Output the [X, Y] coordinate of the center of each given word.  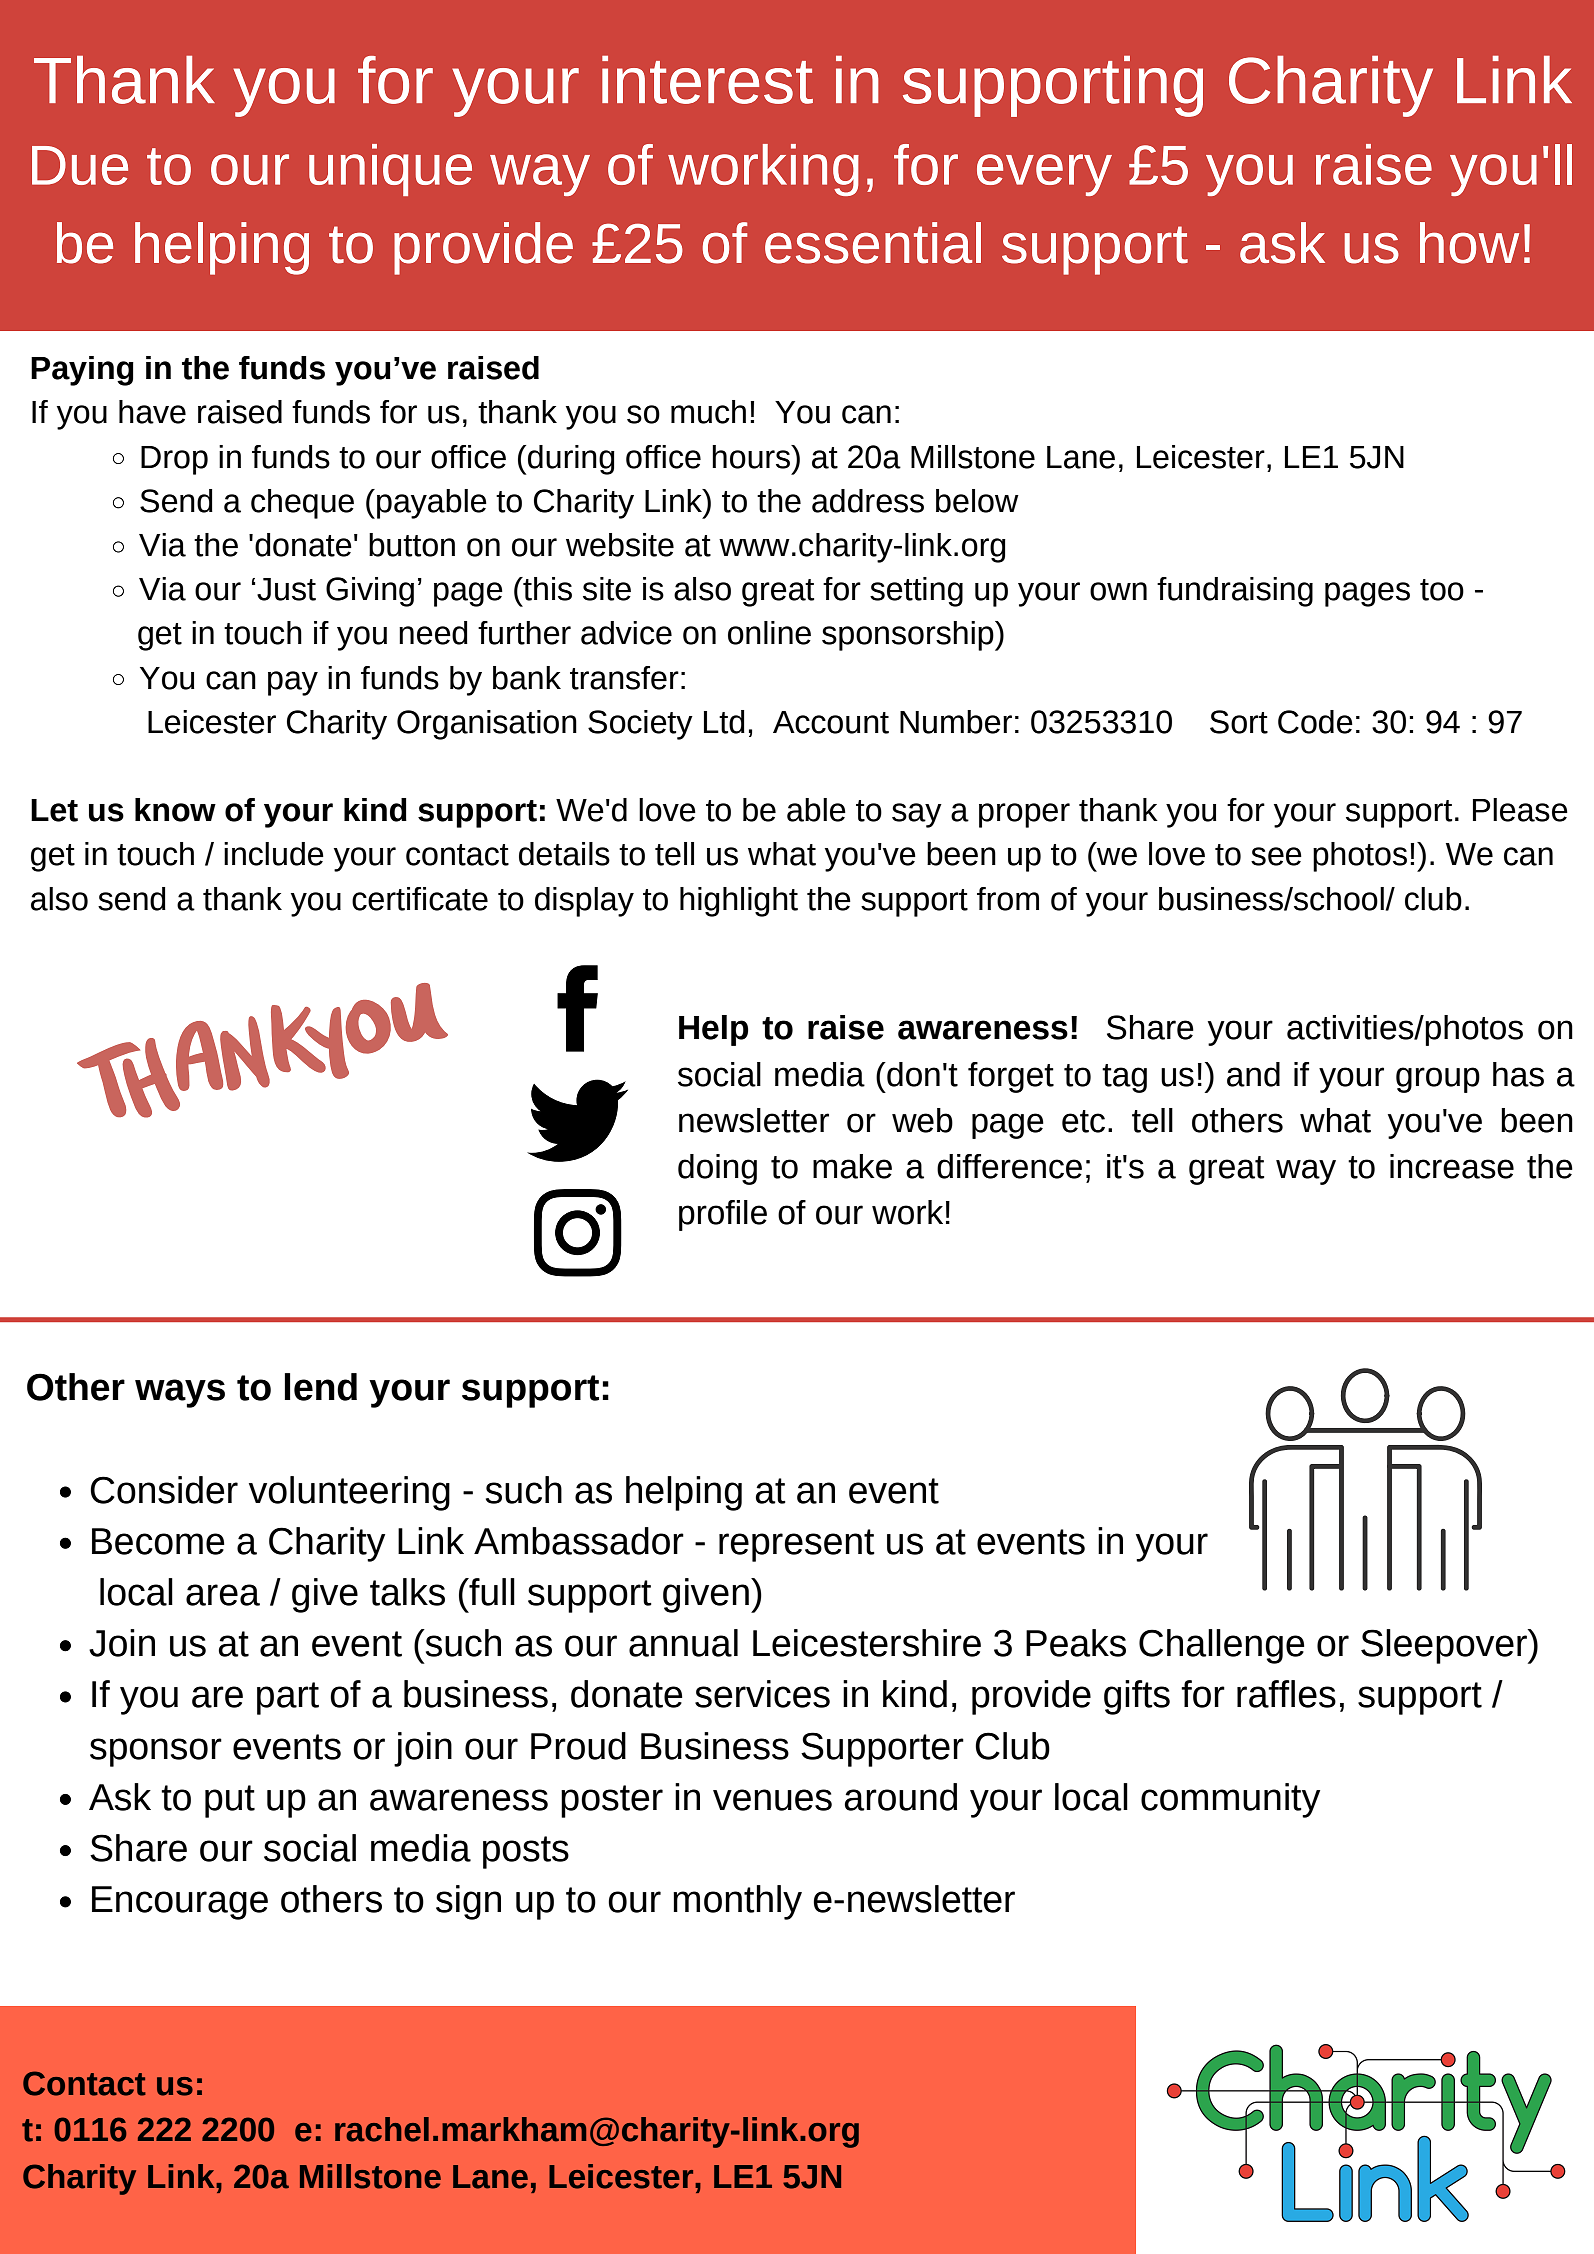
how [1469, 243]
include [274, 854]
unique [390, 170]
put [230, 1801]
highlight [739, 902]
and [1253, 1074]
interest [707, 80]
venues [772, 1800]
